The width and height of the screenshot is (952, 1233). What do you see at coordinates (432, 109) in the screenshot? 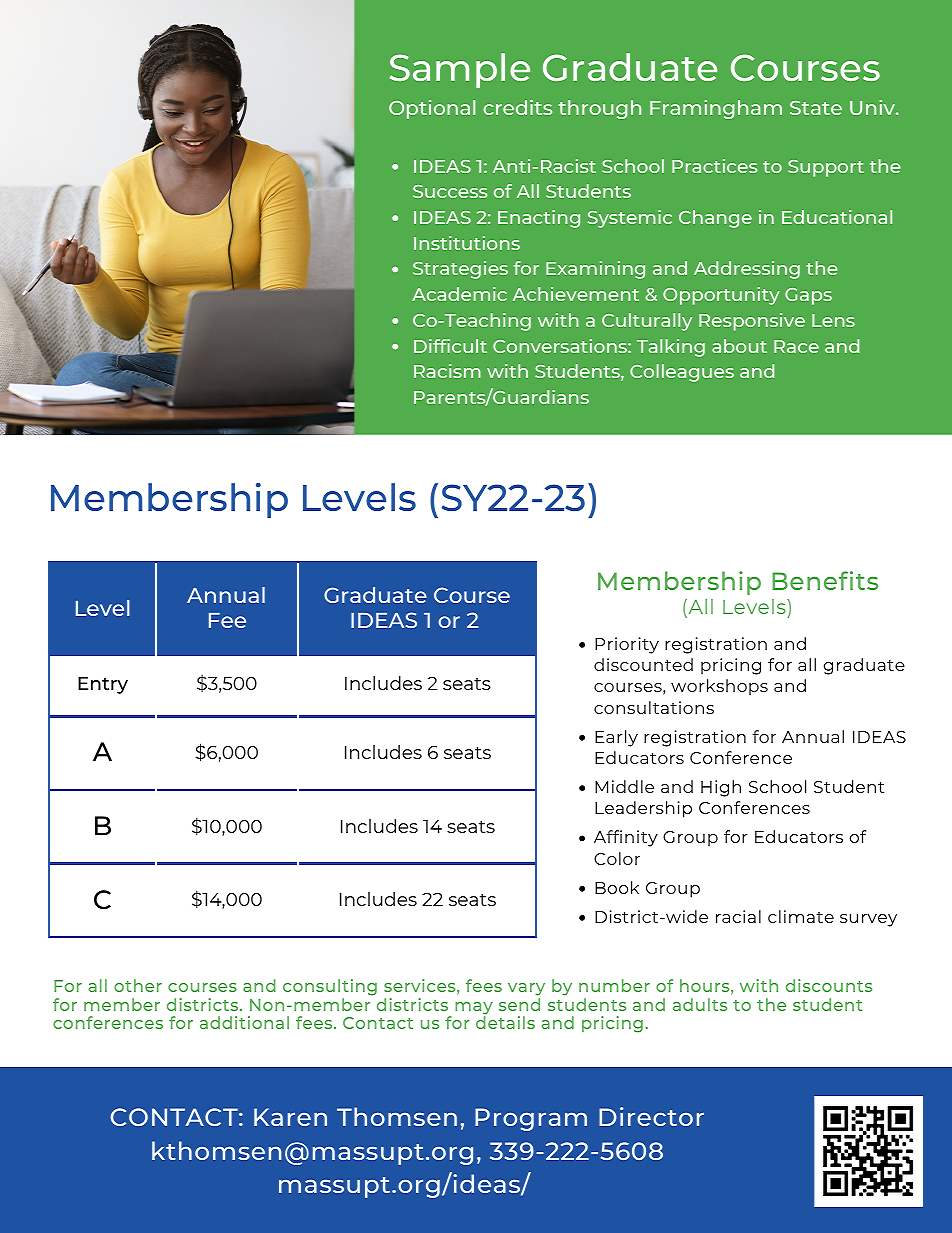
I see `Optional` at bounding box center [432, 109].
